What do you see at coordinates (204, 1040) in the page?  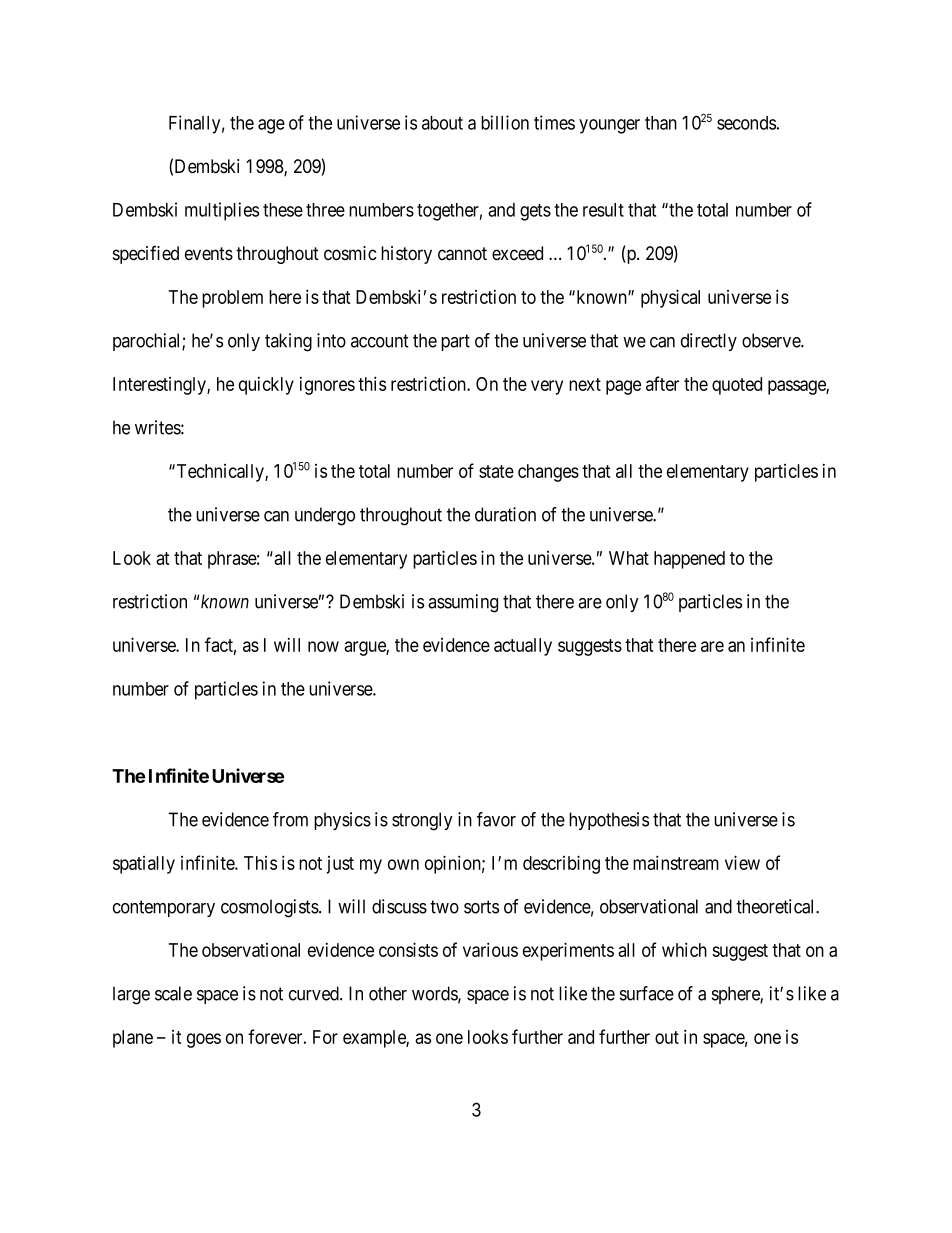 I see `goes` at bounding box center [204, 1040].
